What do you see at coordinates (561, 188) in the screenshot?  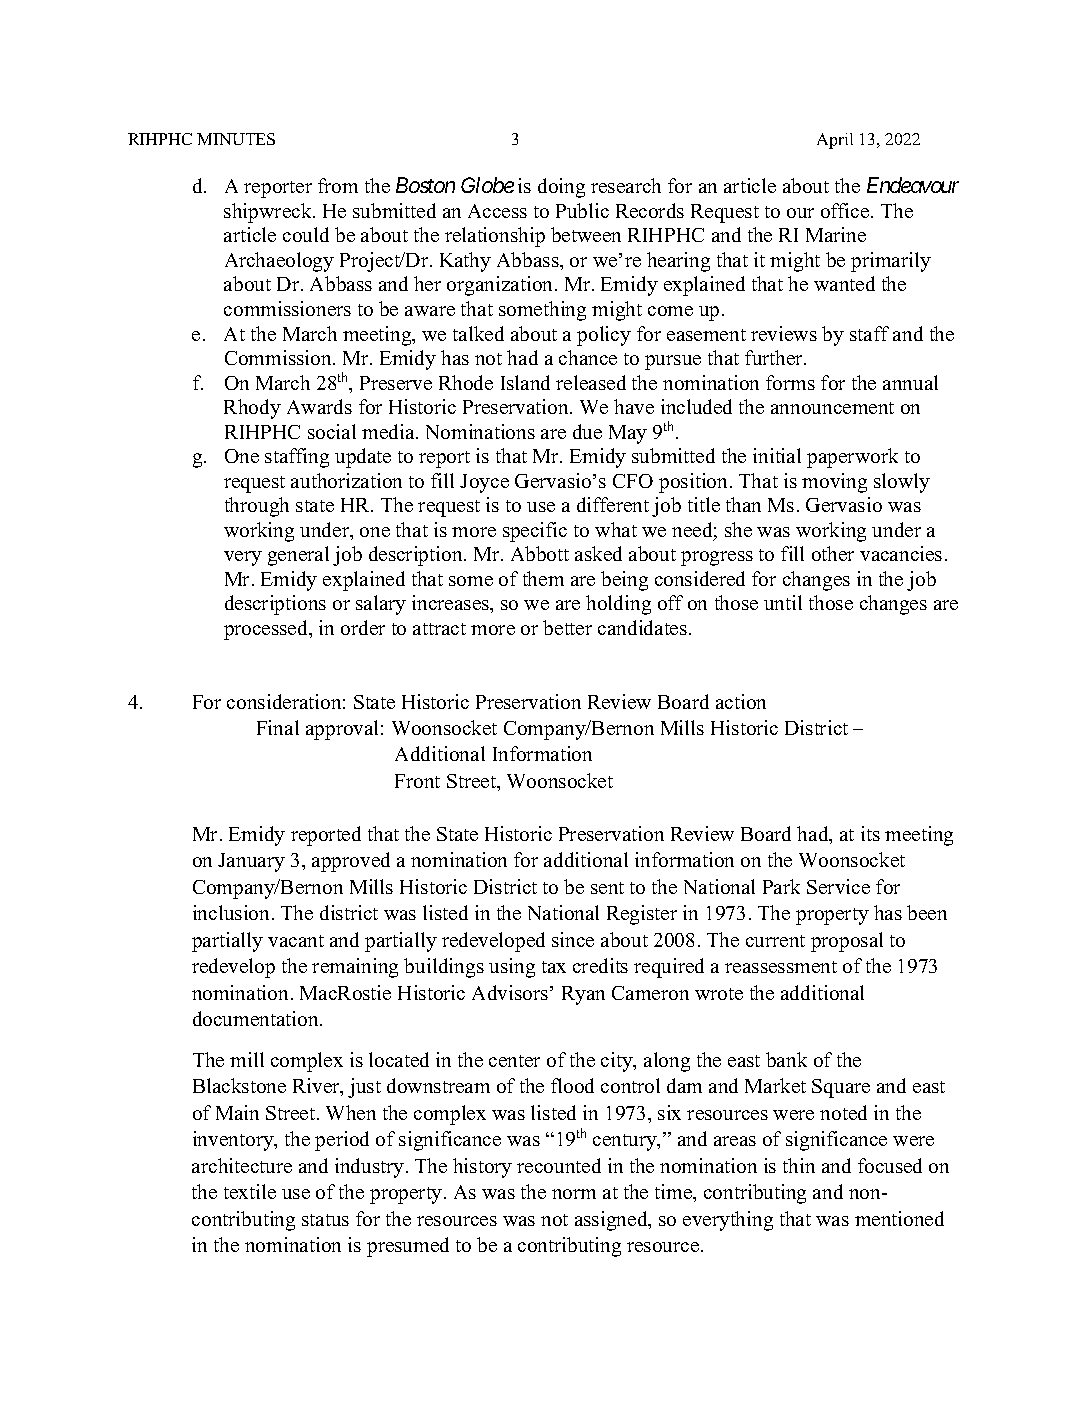 I see `doing` at bounding box center [561, 188].
